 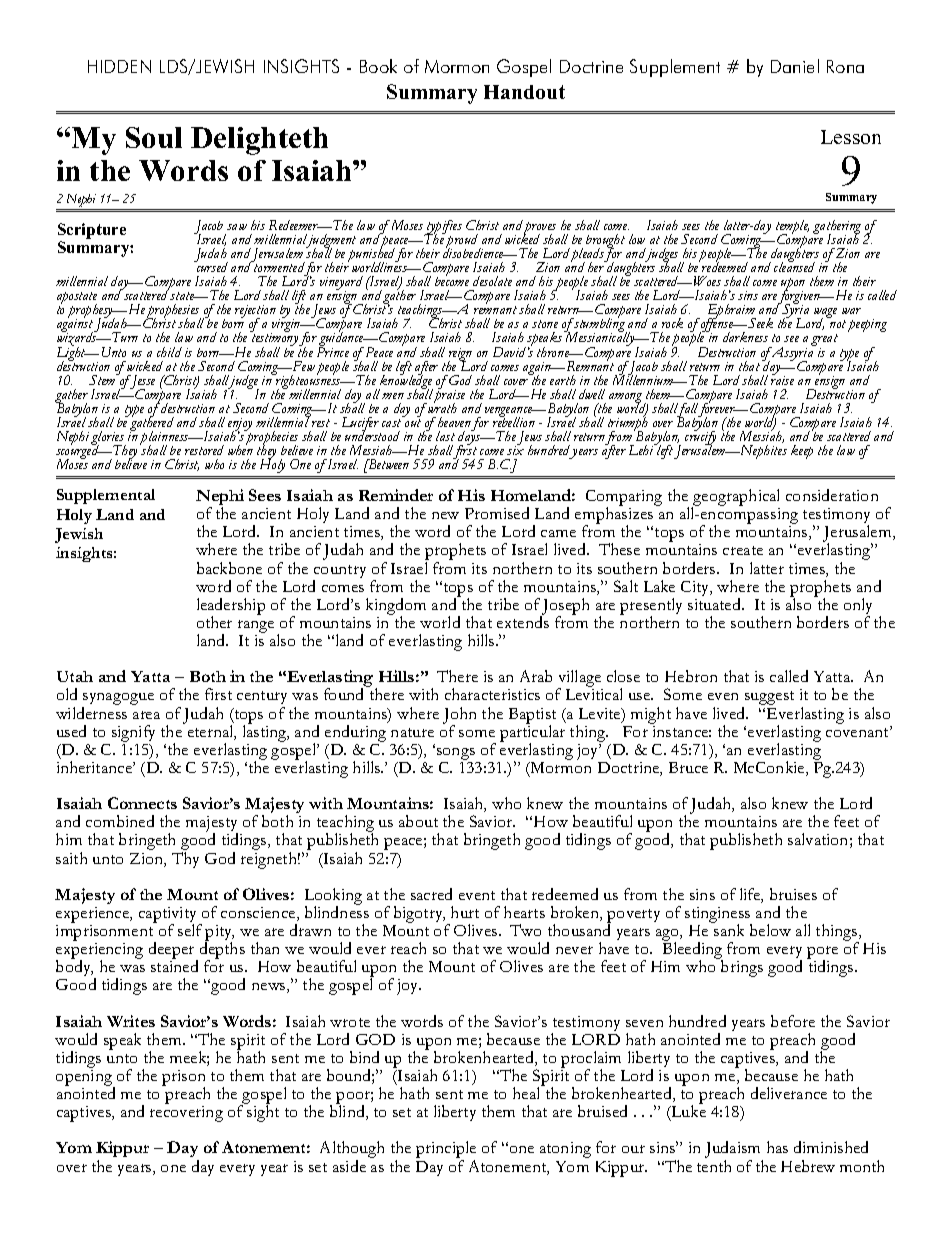 What do you see at coordinates (142, 803) in the page?
I see `Connects` at bounding box center [142, 803].
